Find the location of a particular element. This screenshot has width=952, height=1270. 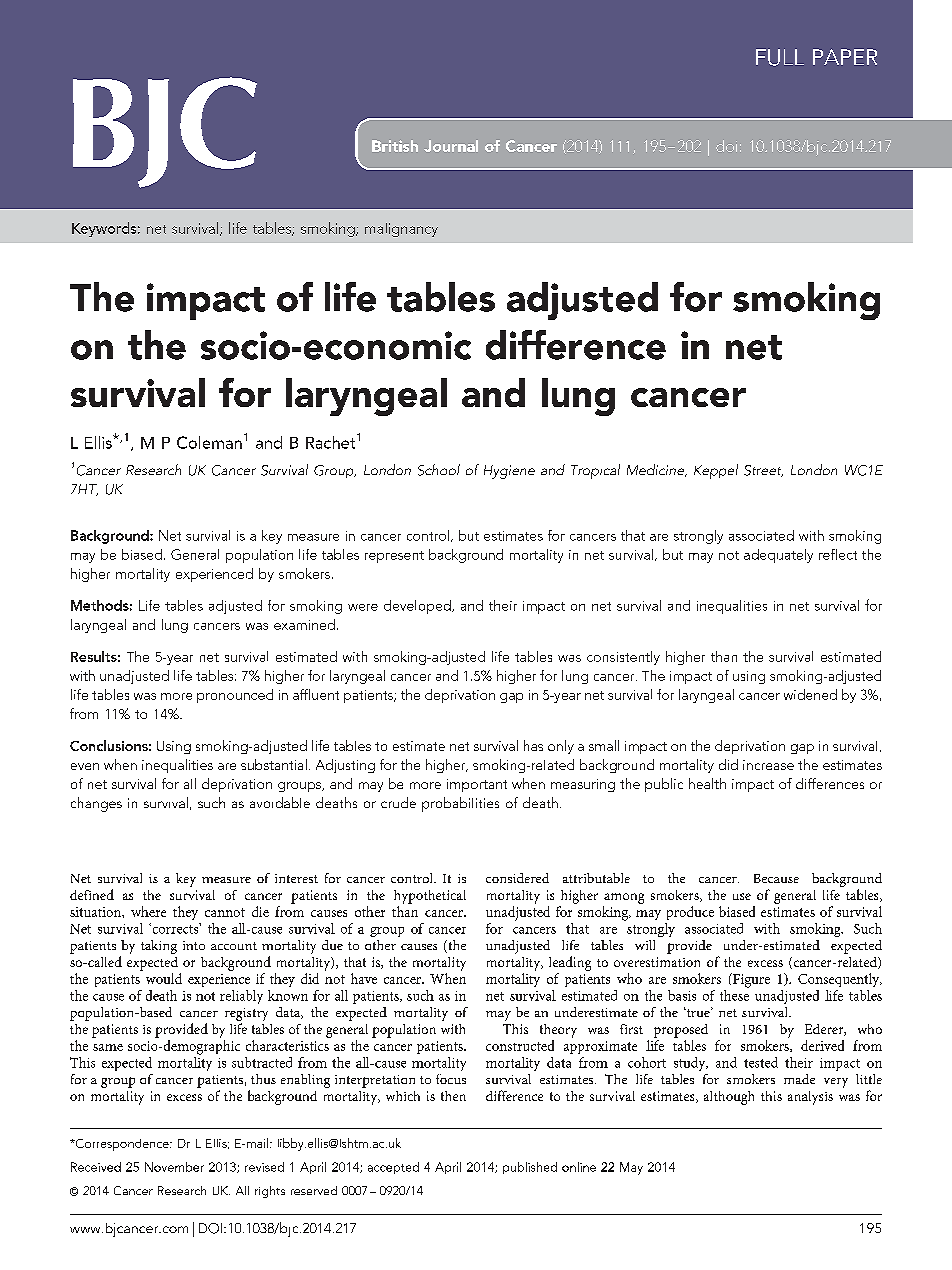

School is located at coordinates (439, 470).
